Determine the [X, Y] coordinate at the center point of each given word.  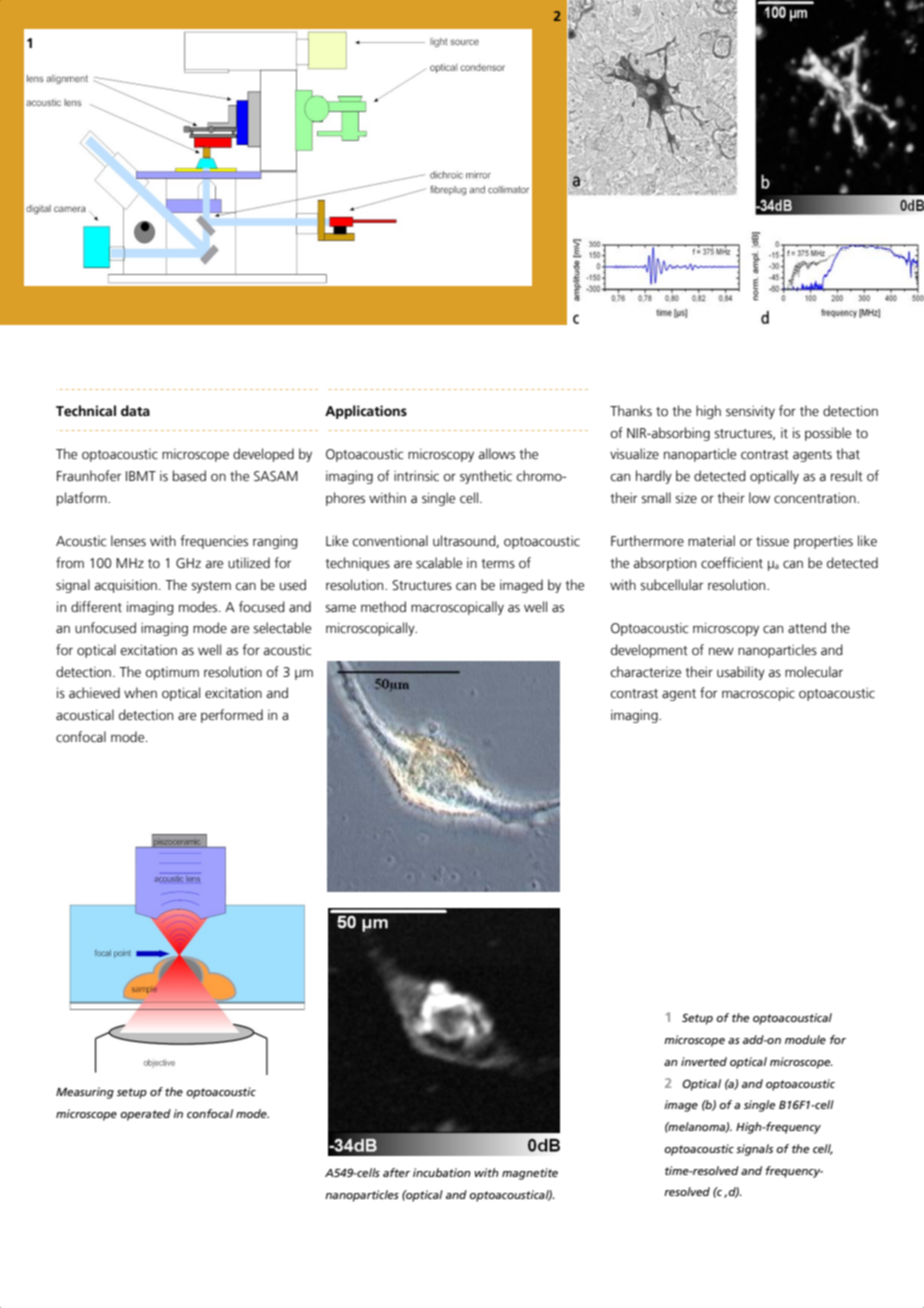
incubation [442, 1172]
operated [145, 1115]
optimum [172, 673]
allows [497, 454]
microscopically [371, 629]
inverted [704, 1061]
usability [741, 673]
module [805, 1039]
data [135, 410]
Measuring [85, 1093]
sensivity [750, 412]
